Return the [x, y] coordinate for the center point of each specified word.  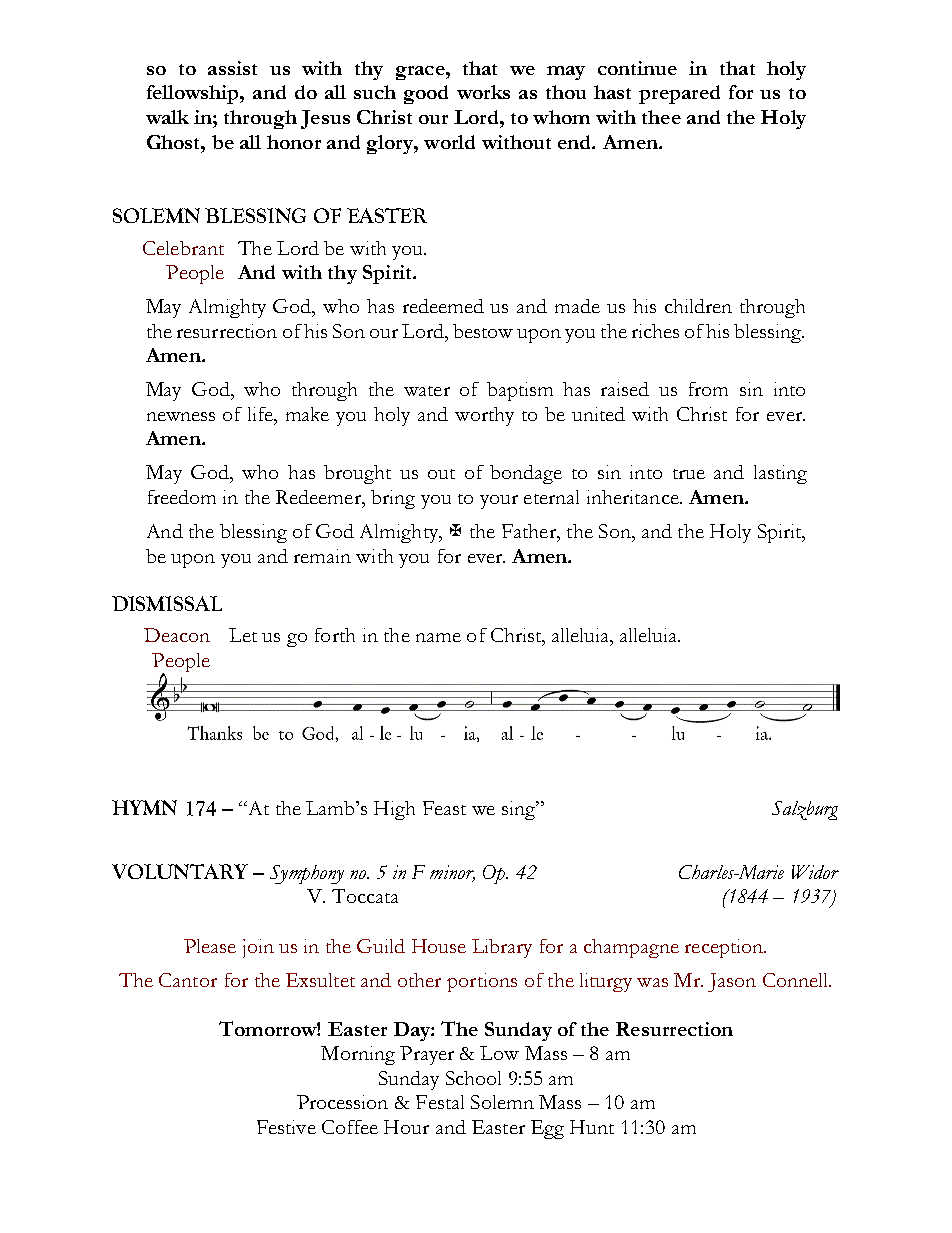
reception [725, 948]
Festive [286, 1127]
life [262, 414]
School [473, 1078]
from [708, 389]
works [483, 92]
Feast [444, 808]
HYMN [144, 807]
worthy [484, 416]
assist [232, 68]
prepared [679, 94]
